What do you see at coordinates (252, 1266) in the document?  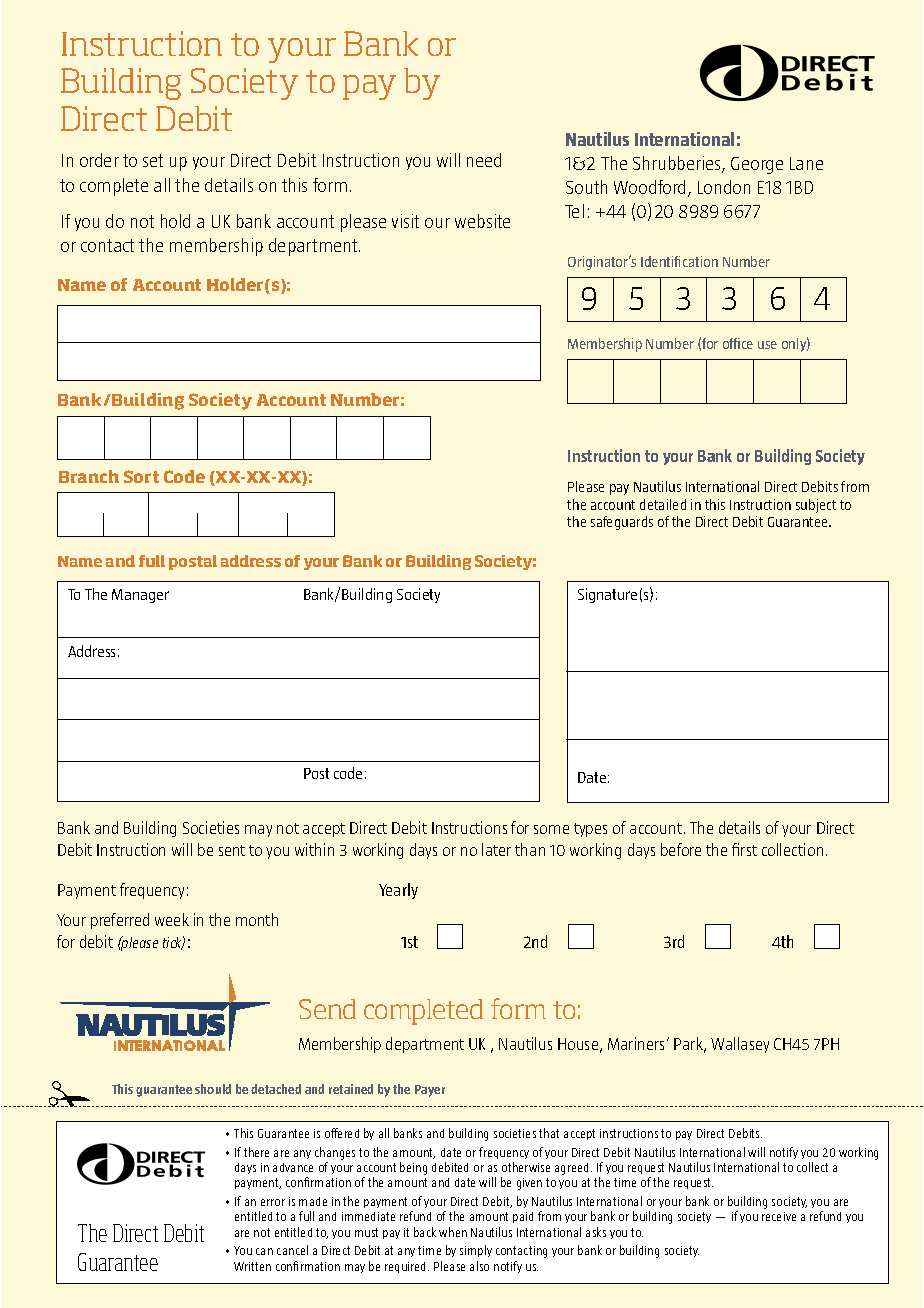 I see `Written` at bounding box center [252, 1266].
